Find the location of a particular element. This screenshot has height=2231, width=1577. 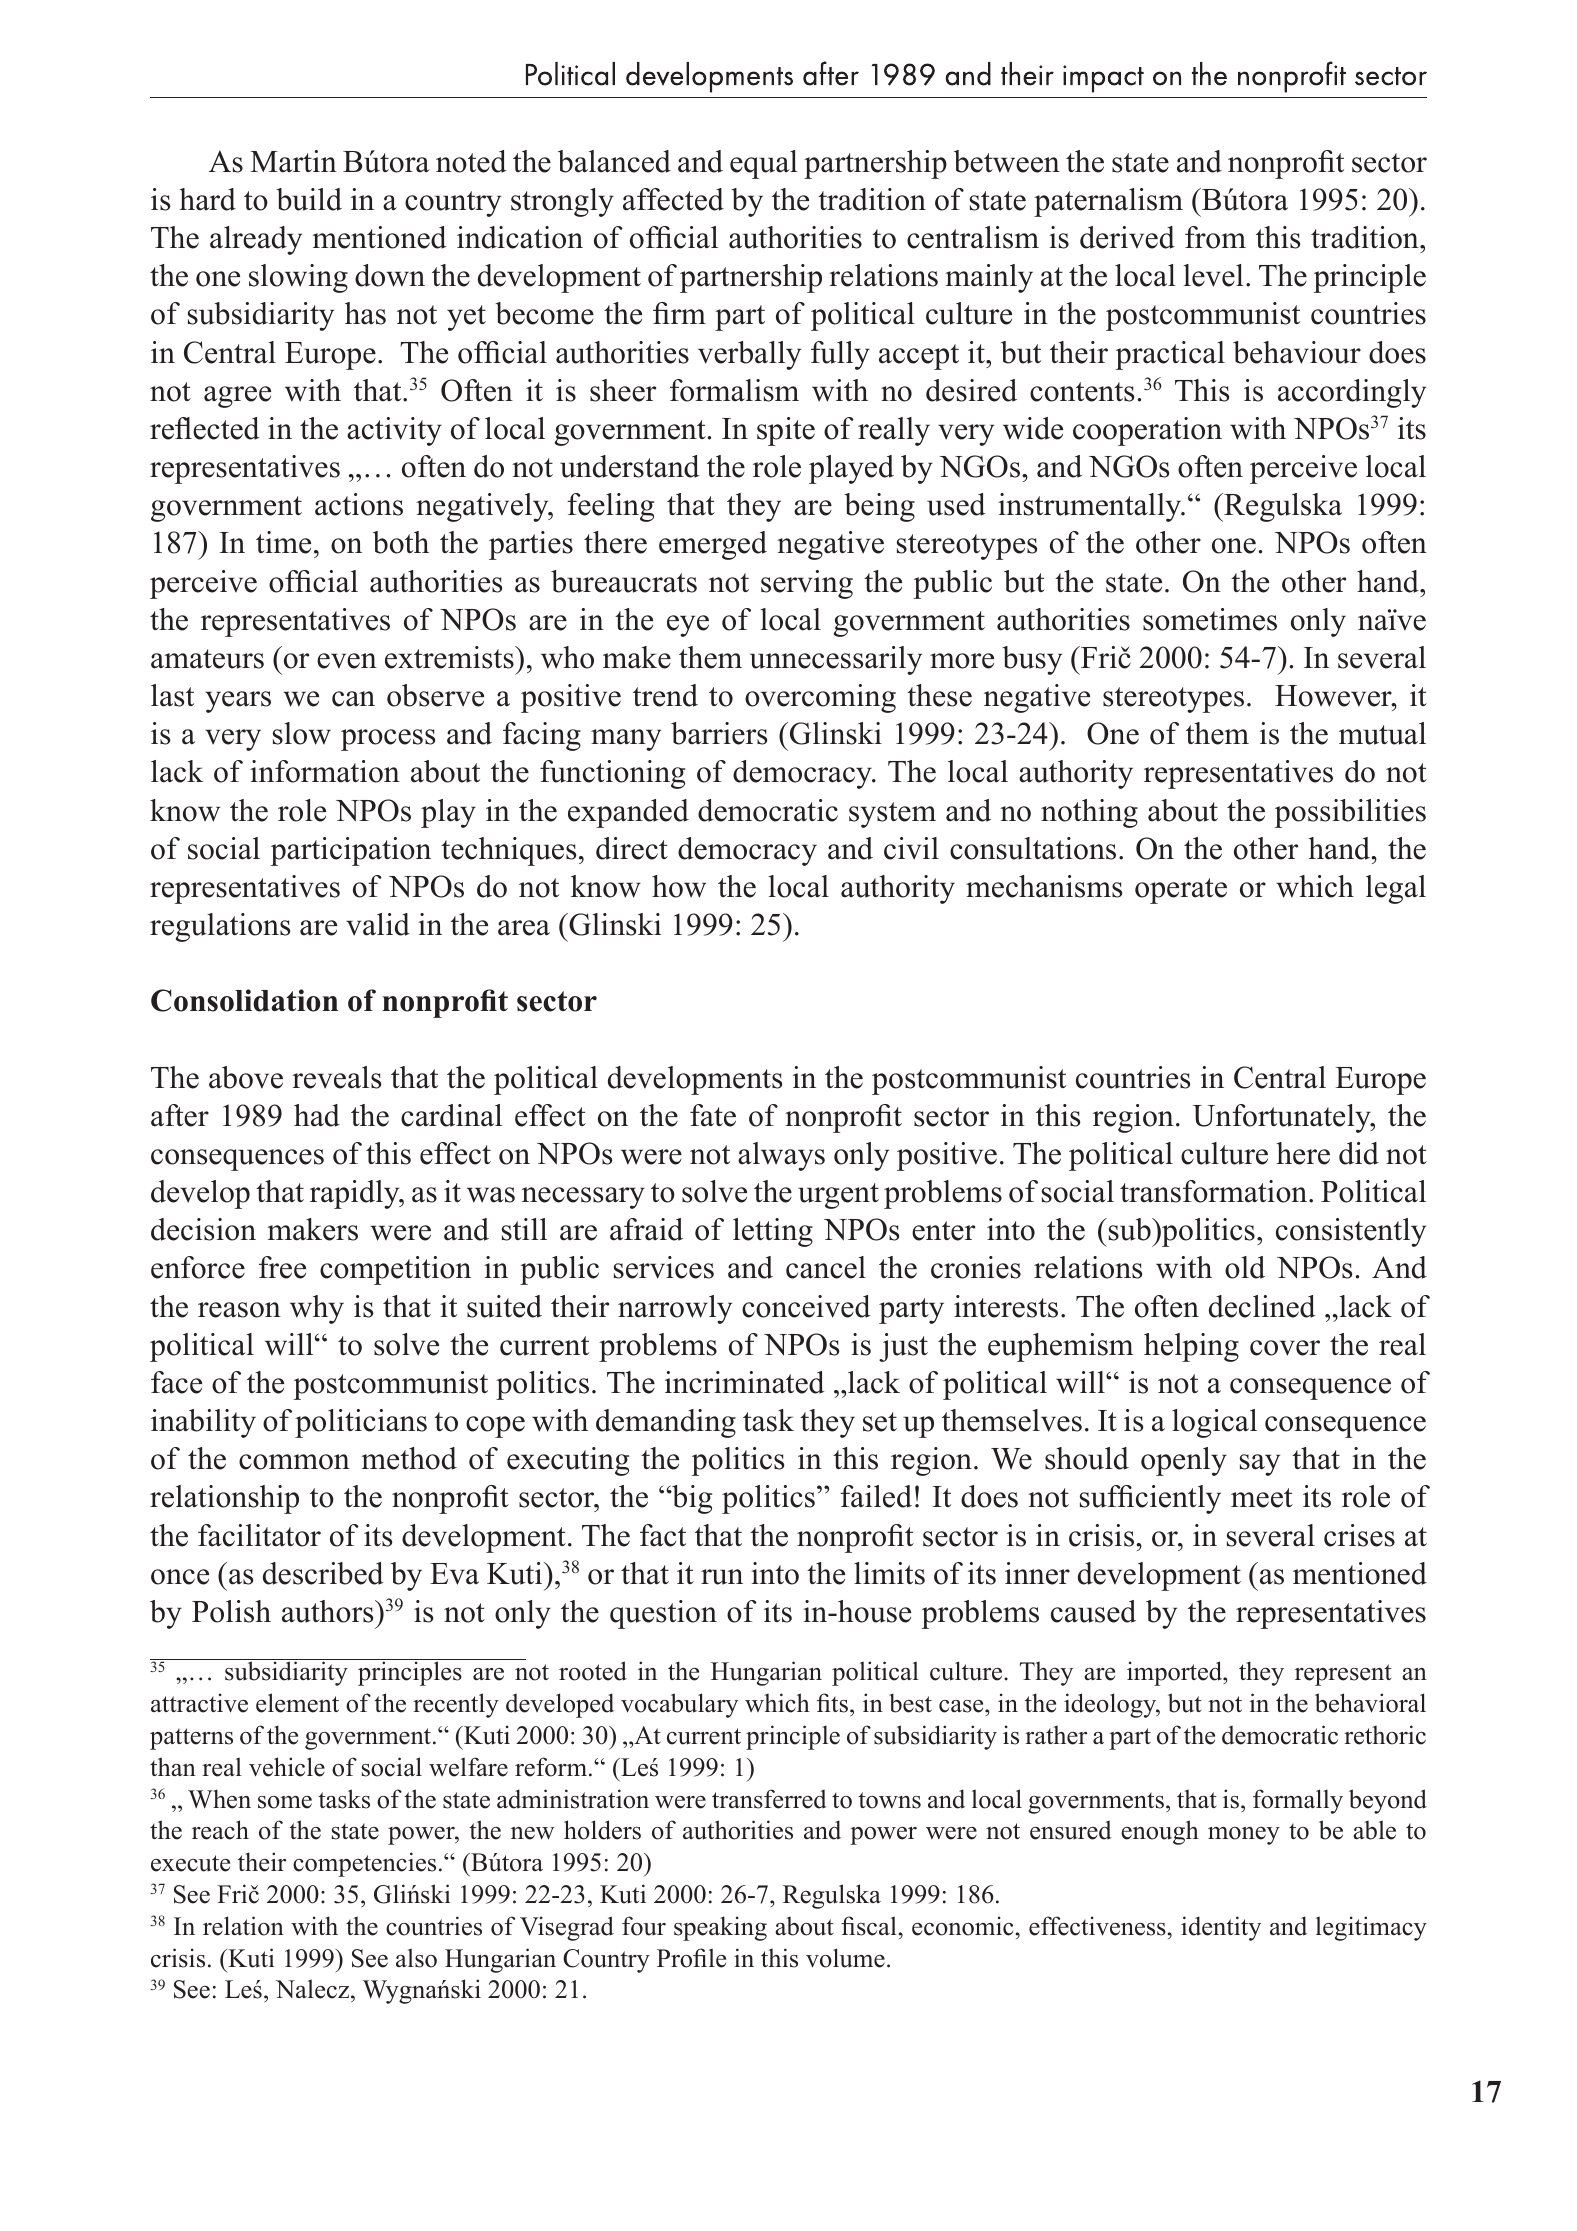

why is located at coordinates (317, 1309).
